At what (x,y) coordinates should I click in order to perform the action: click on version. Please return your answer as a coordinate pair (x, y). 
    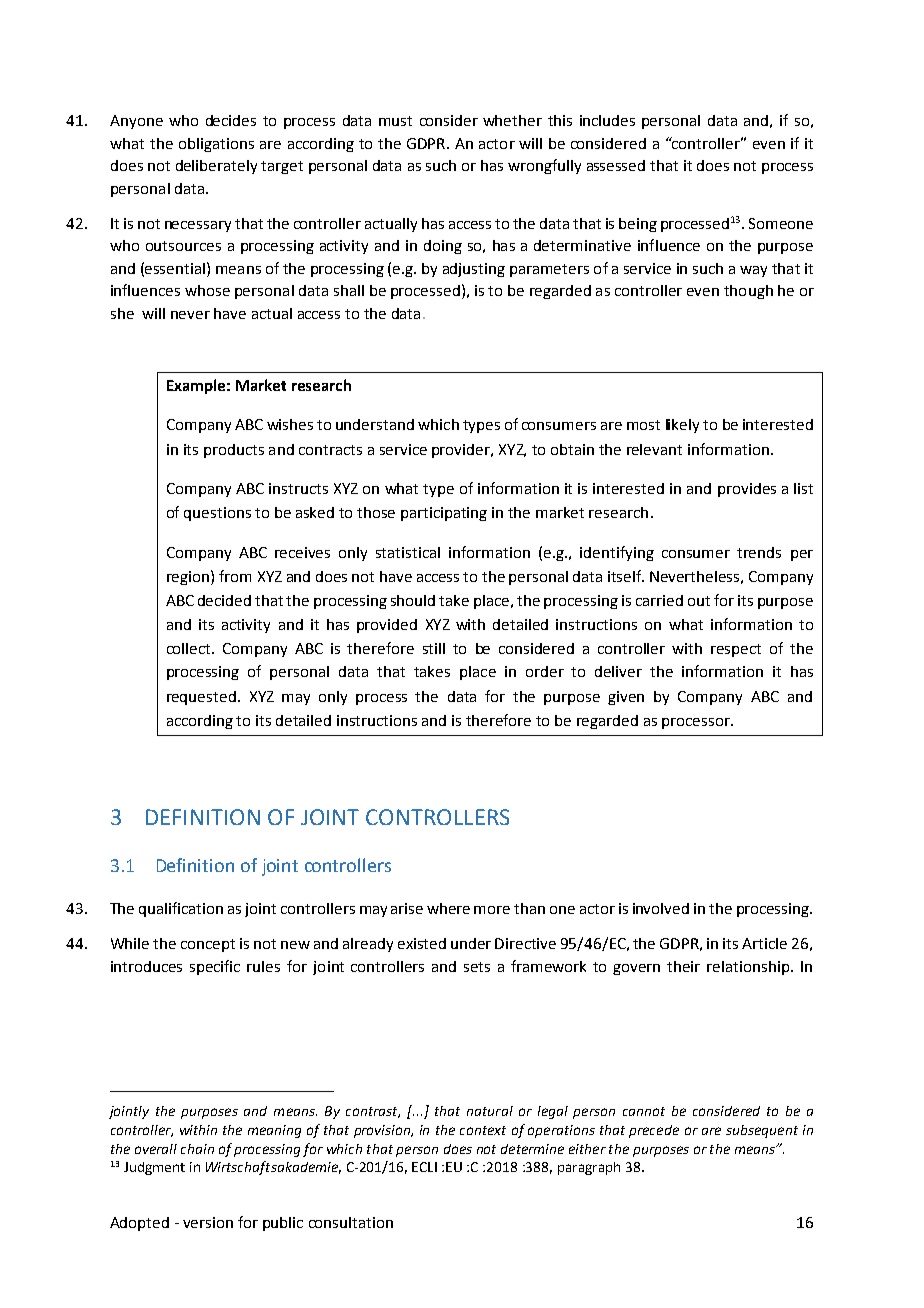
    Looking at the image, I should click on (208, 1222).
